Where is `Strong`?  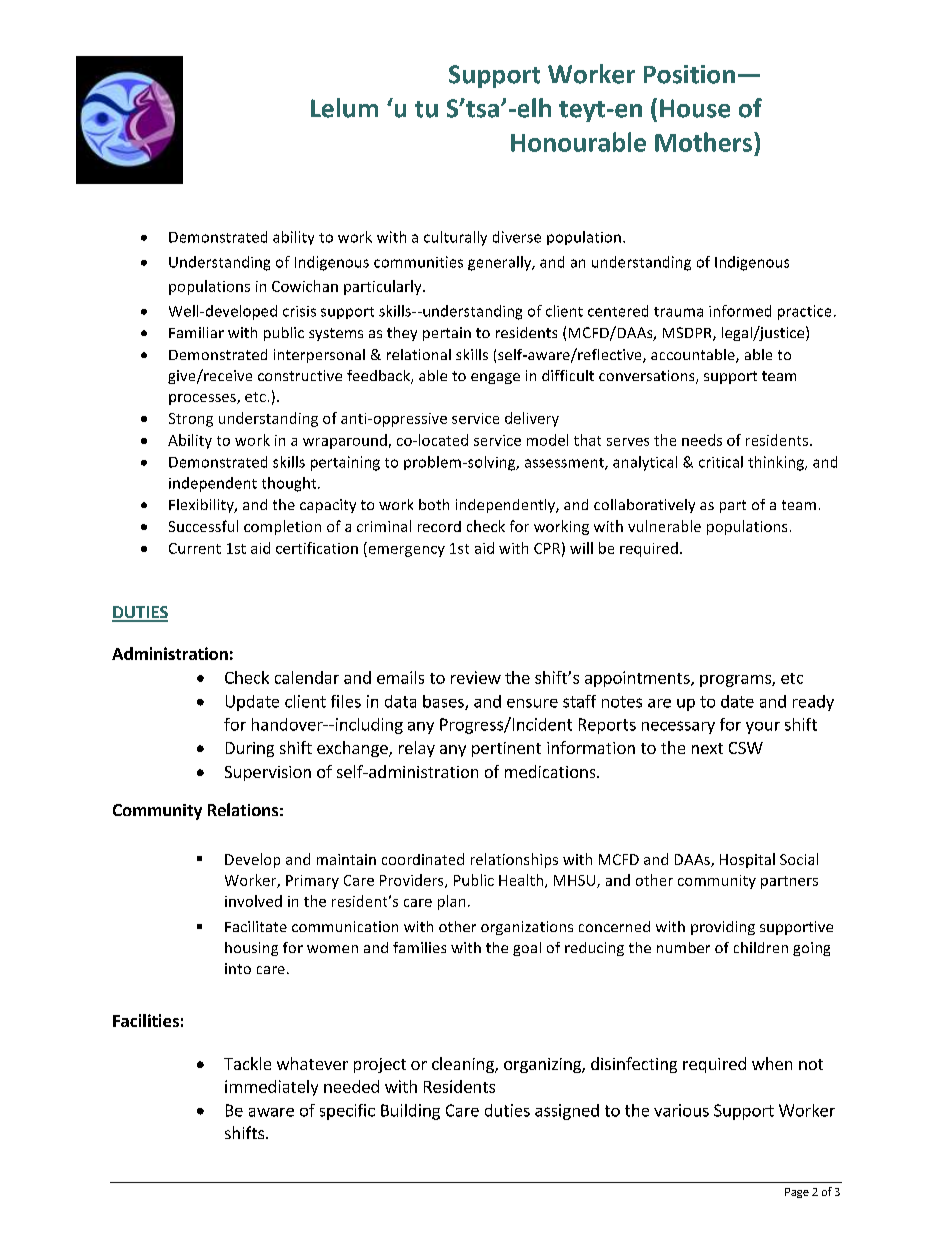 Strong is located at coordinates (191, 420).
